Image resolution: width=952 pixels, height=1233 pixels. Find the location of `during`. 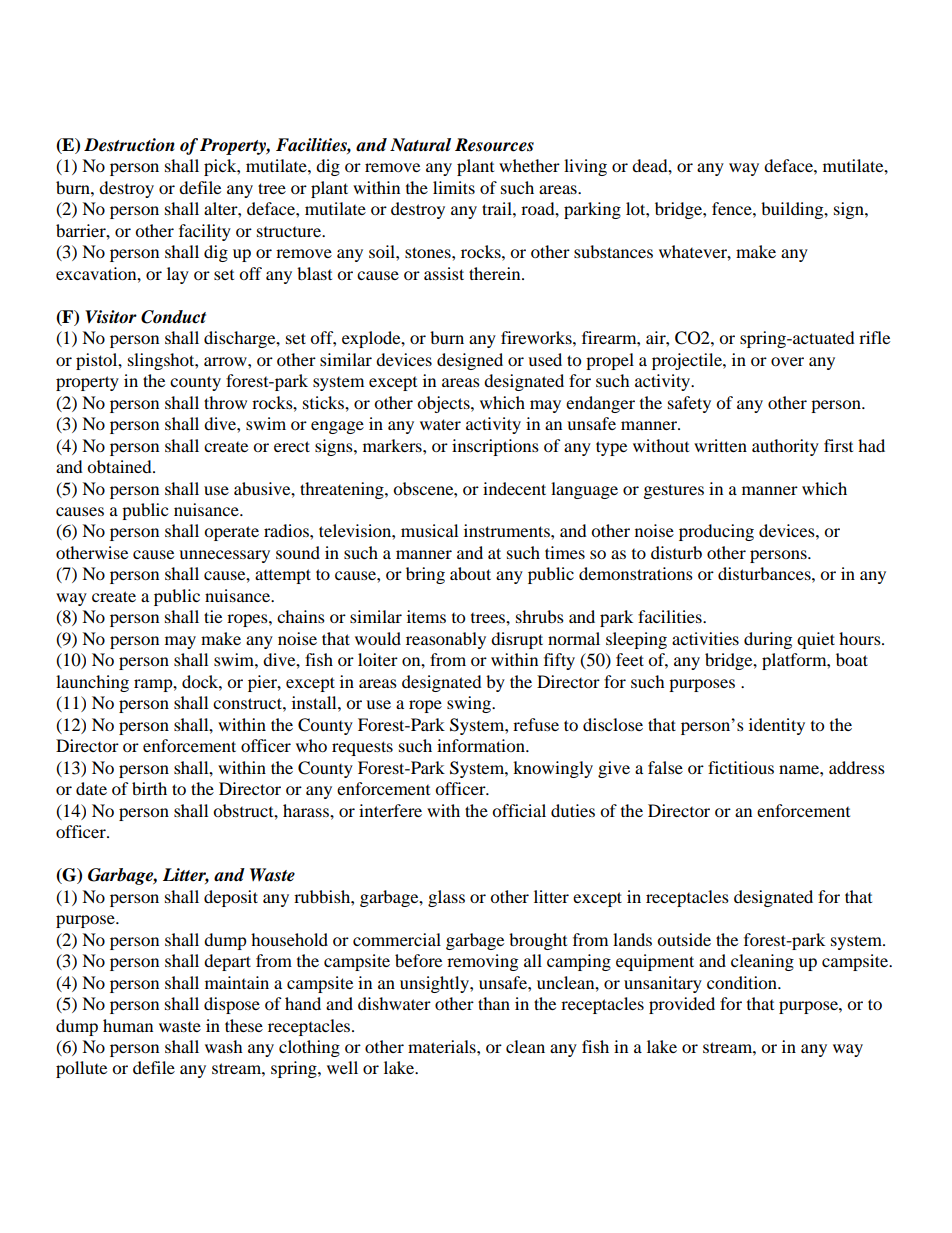

during is located at coordinates (768, 640).
